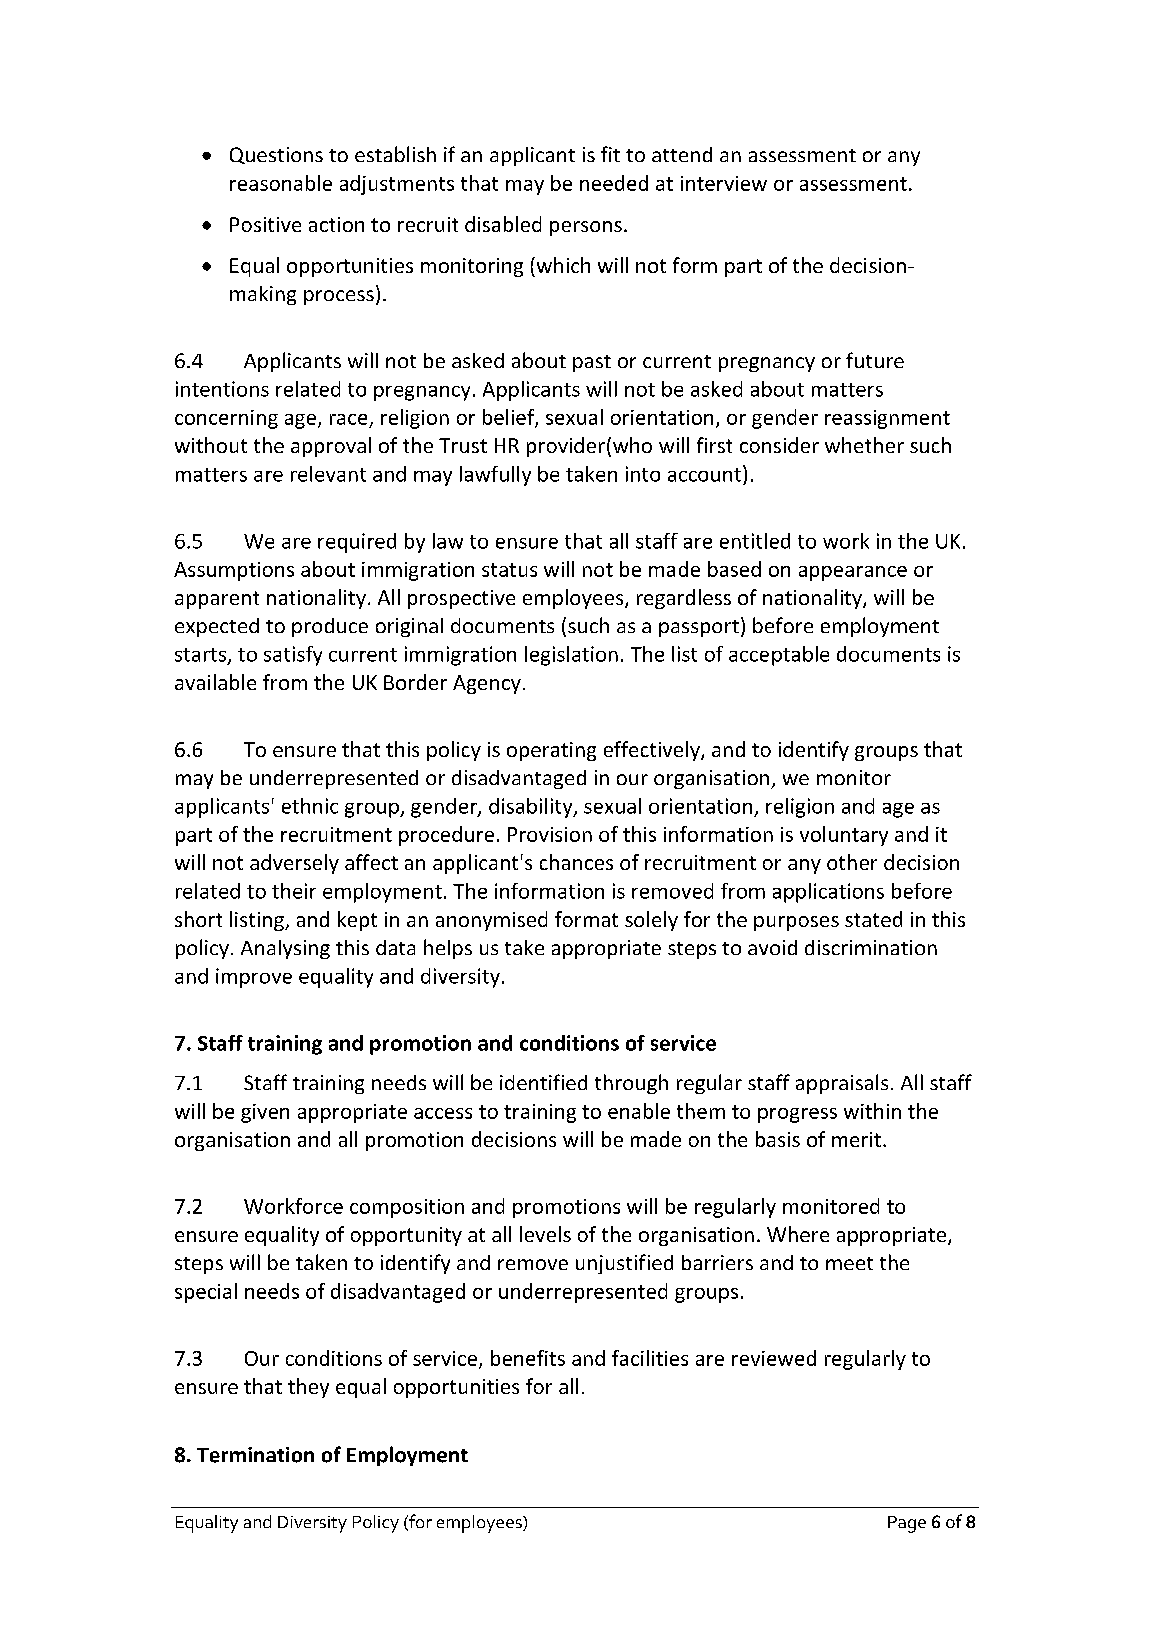 The image size is (1150, 1627). What do you see at coordinates (724, 183) in the screenshot?
I see `interview` at bounding box center [724, 183].
